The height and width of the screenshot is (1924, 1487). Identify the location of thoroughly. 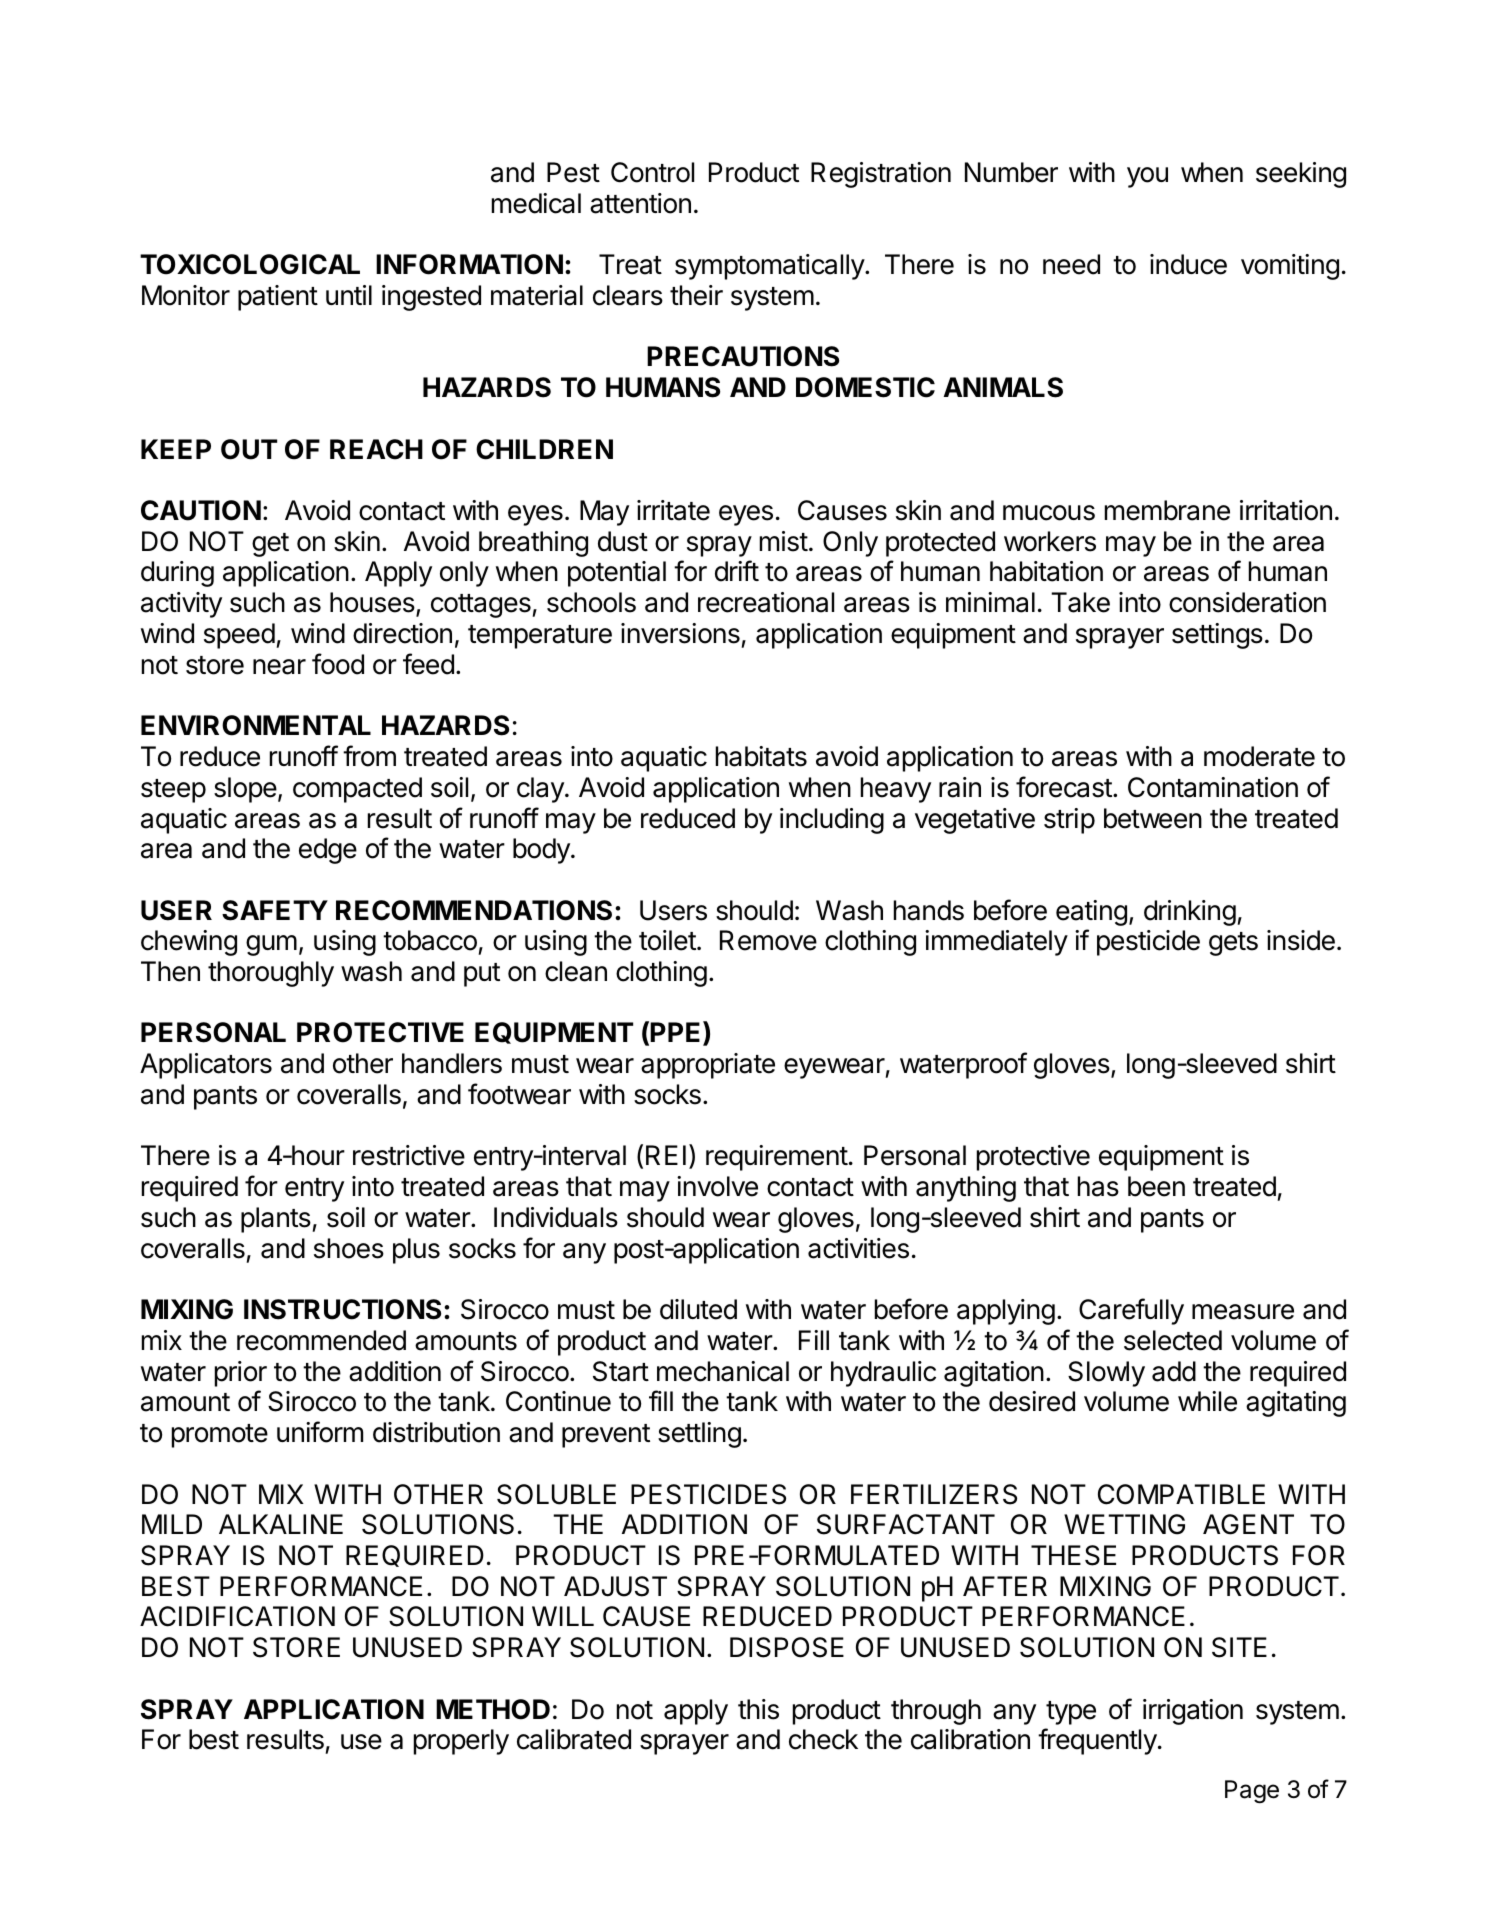
(271, 974).
